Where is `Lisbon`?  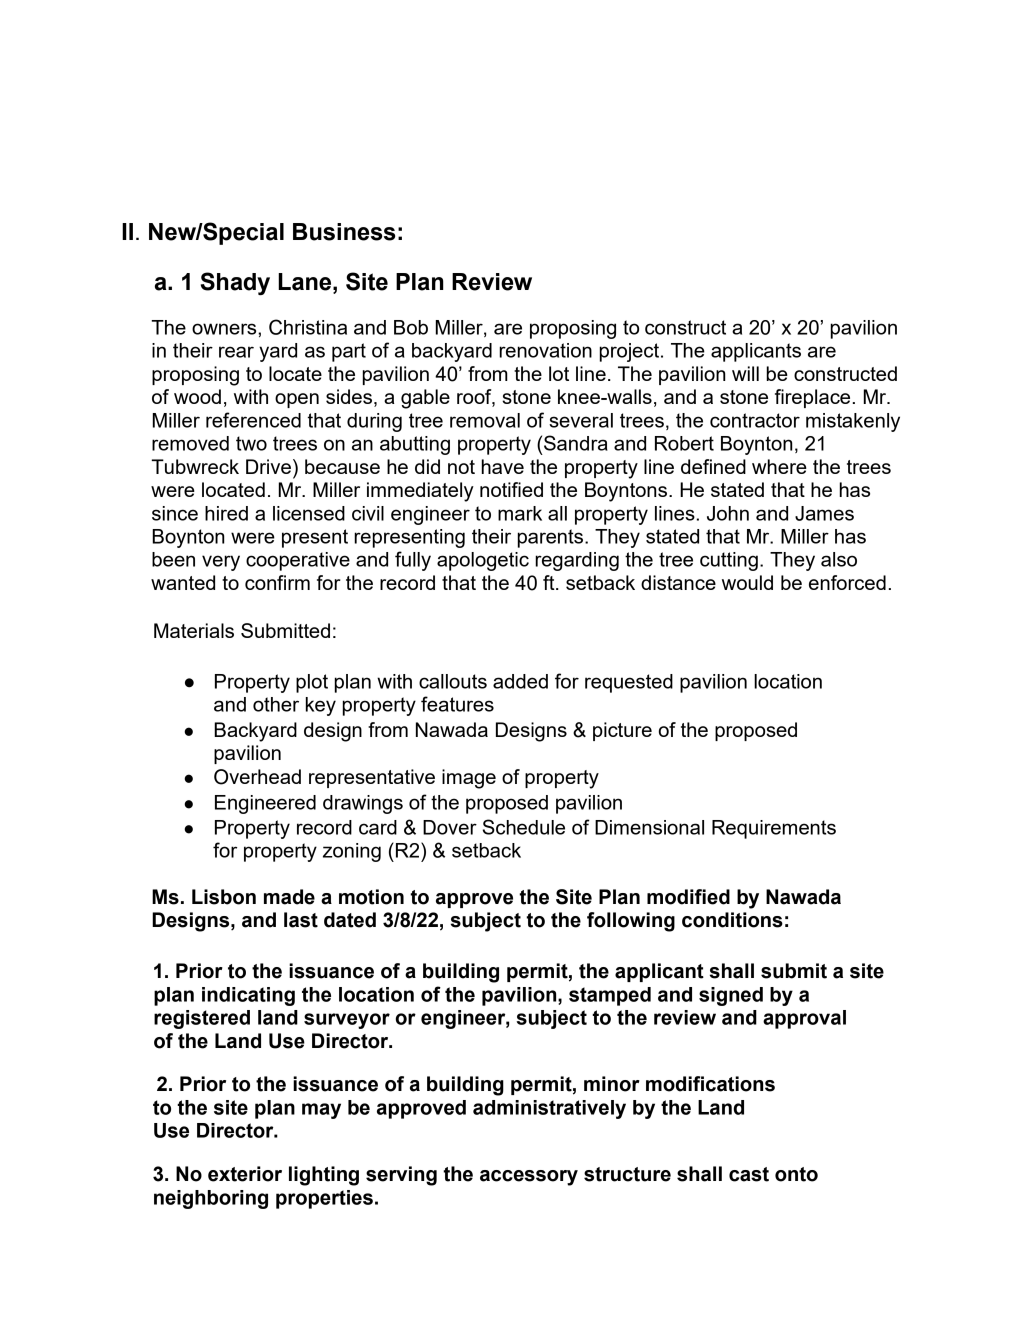
Lisbon is located at coordinates (224, 897).
